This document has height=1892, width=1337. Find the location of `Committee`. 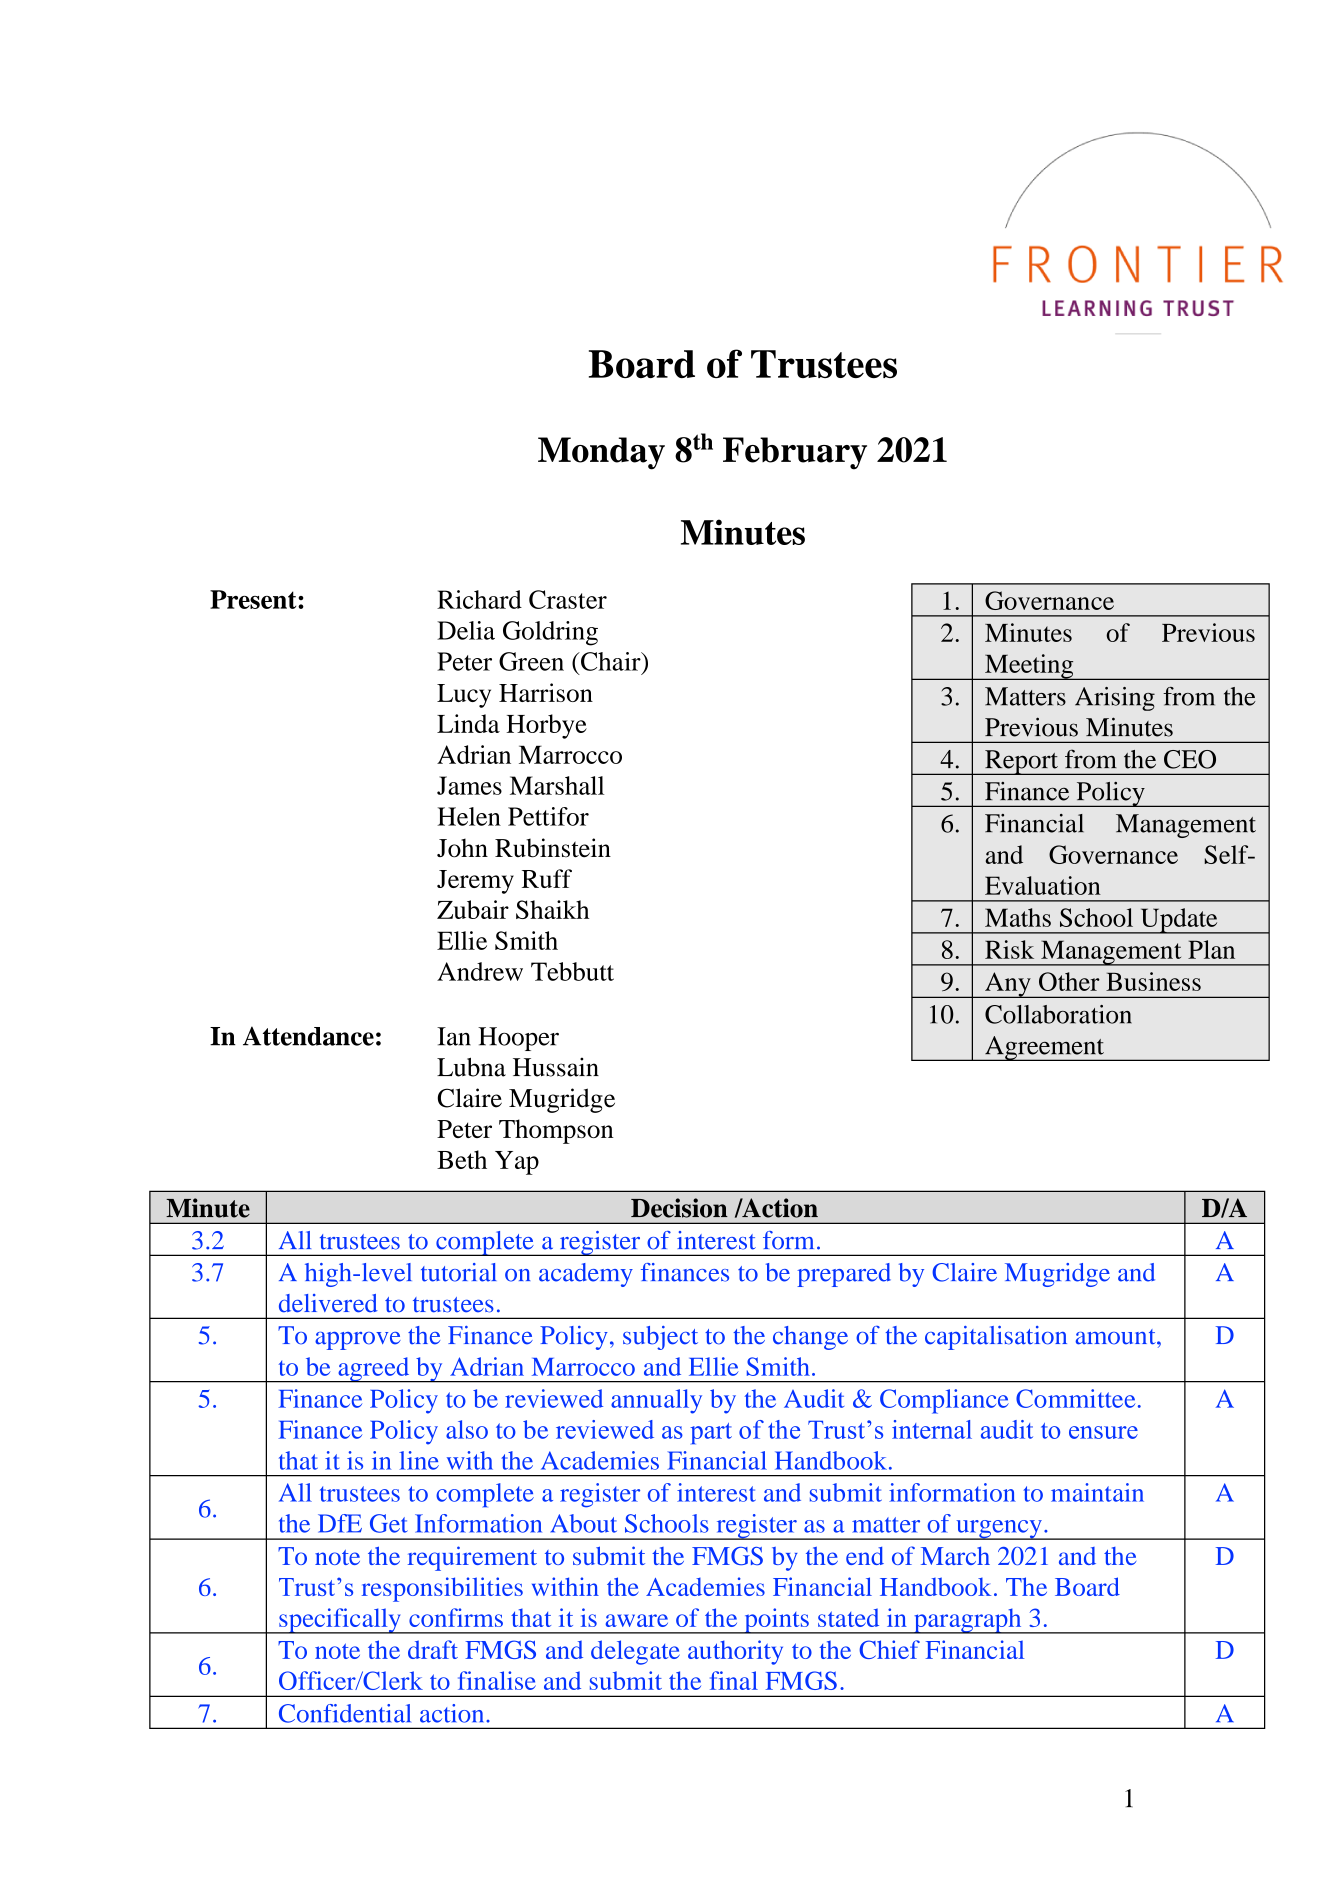

Committee is located at coordinates (1075, 1398).
